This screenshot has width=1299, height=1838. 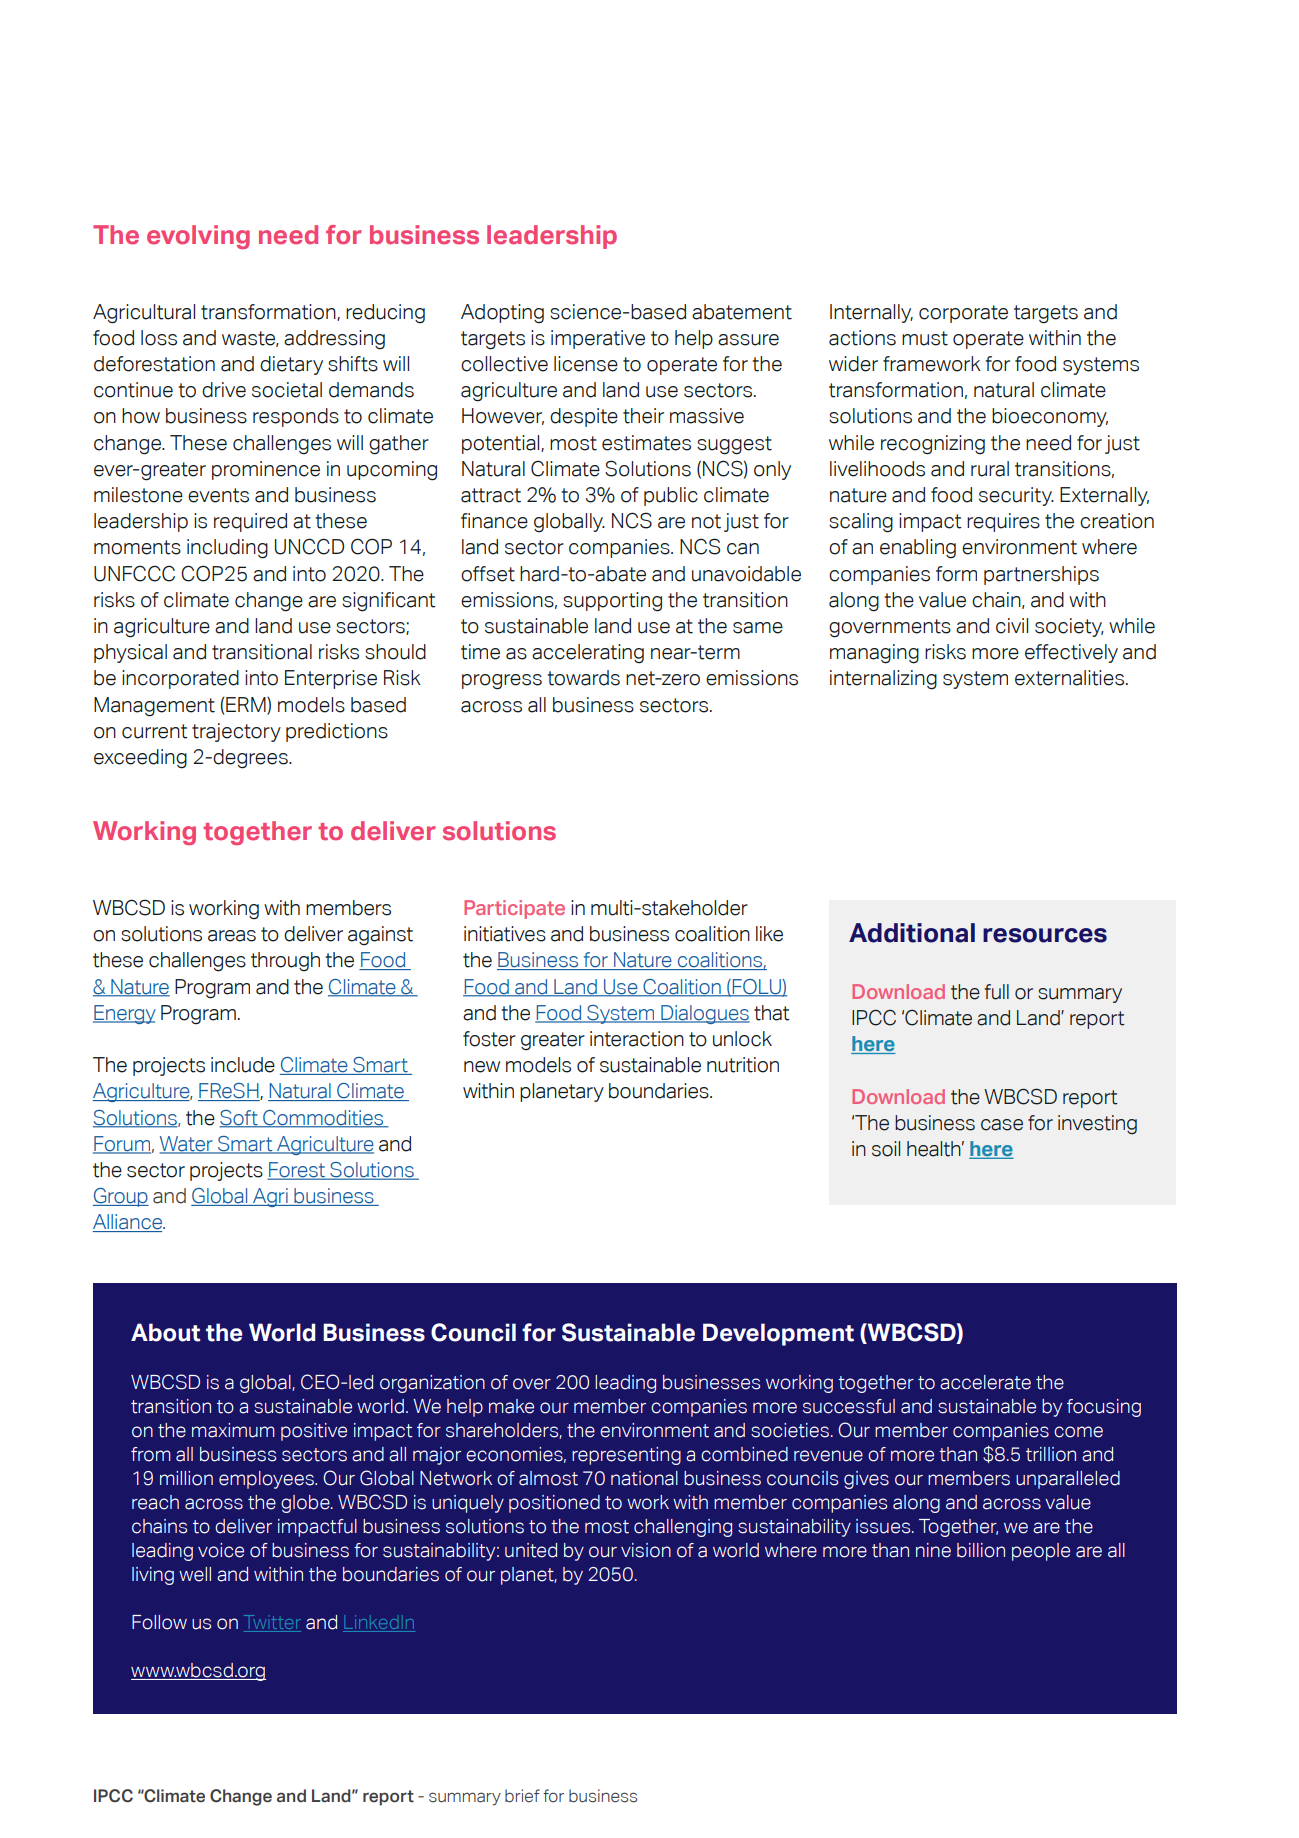 I want to click on must, so click(x=925, y=338).
